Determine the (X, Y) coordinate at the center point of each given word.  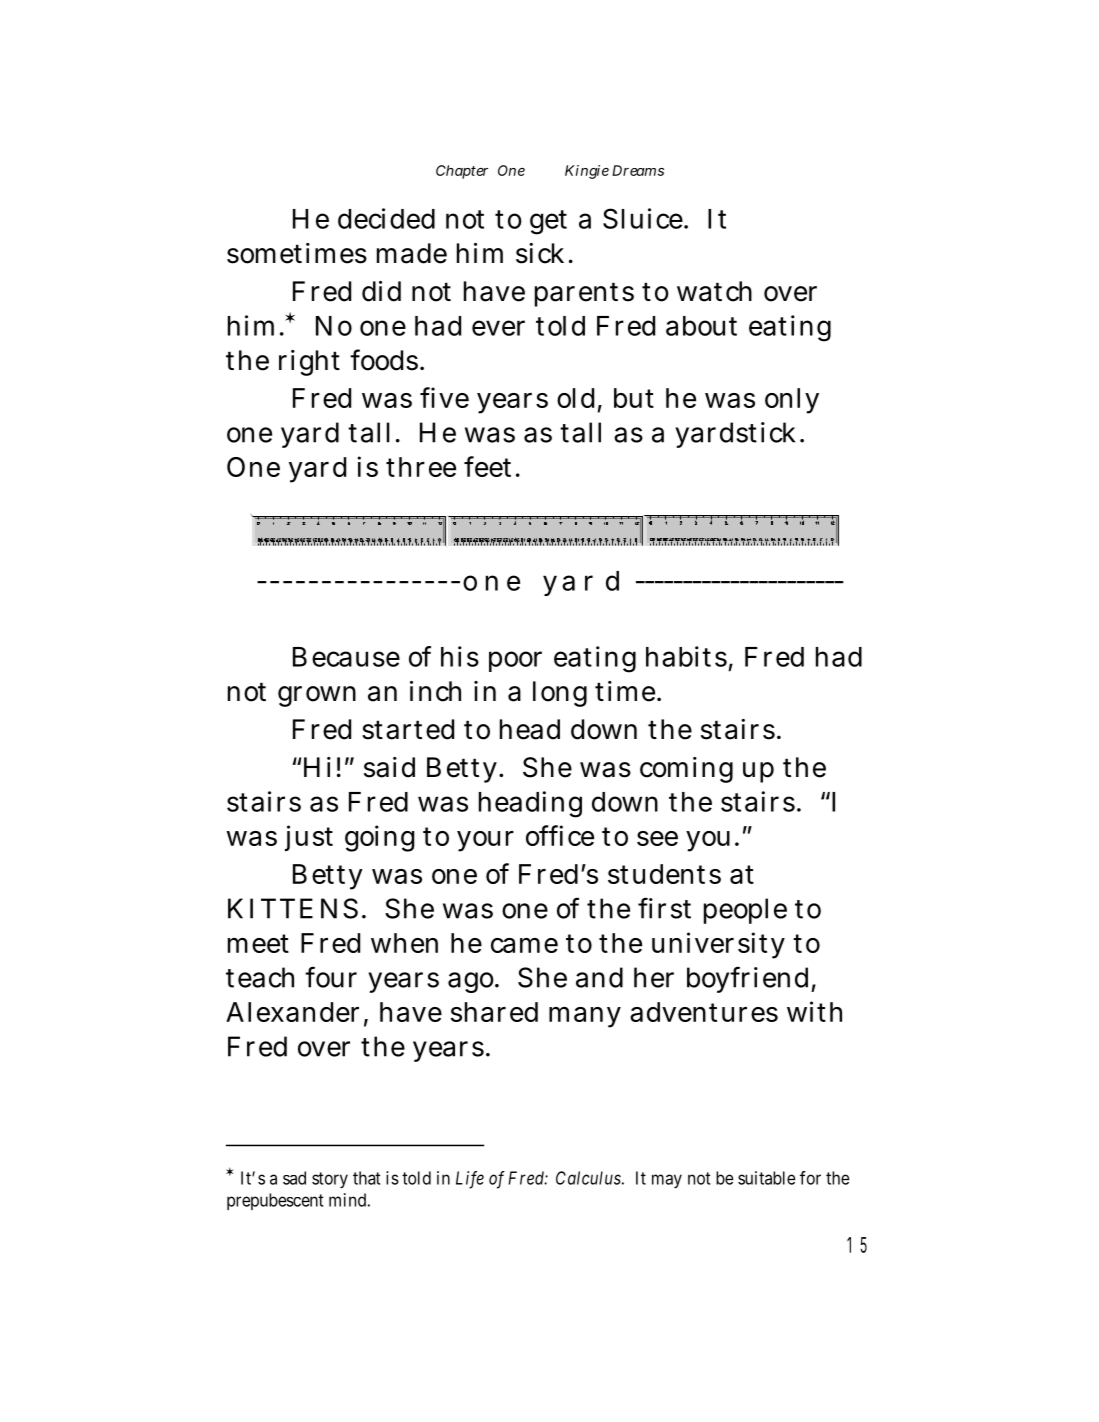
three (421, 467)
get (548, 222)
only (792, 401)
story (330, 1180)
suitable (767, 1178)
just (309, 838)
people (745, 911)
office (560, 835)
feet (487, 466)
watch (714, 291)
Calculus (588, 1178)
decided (386, 218)
